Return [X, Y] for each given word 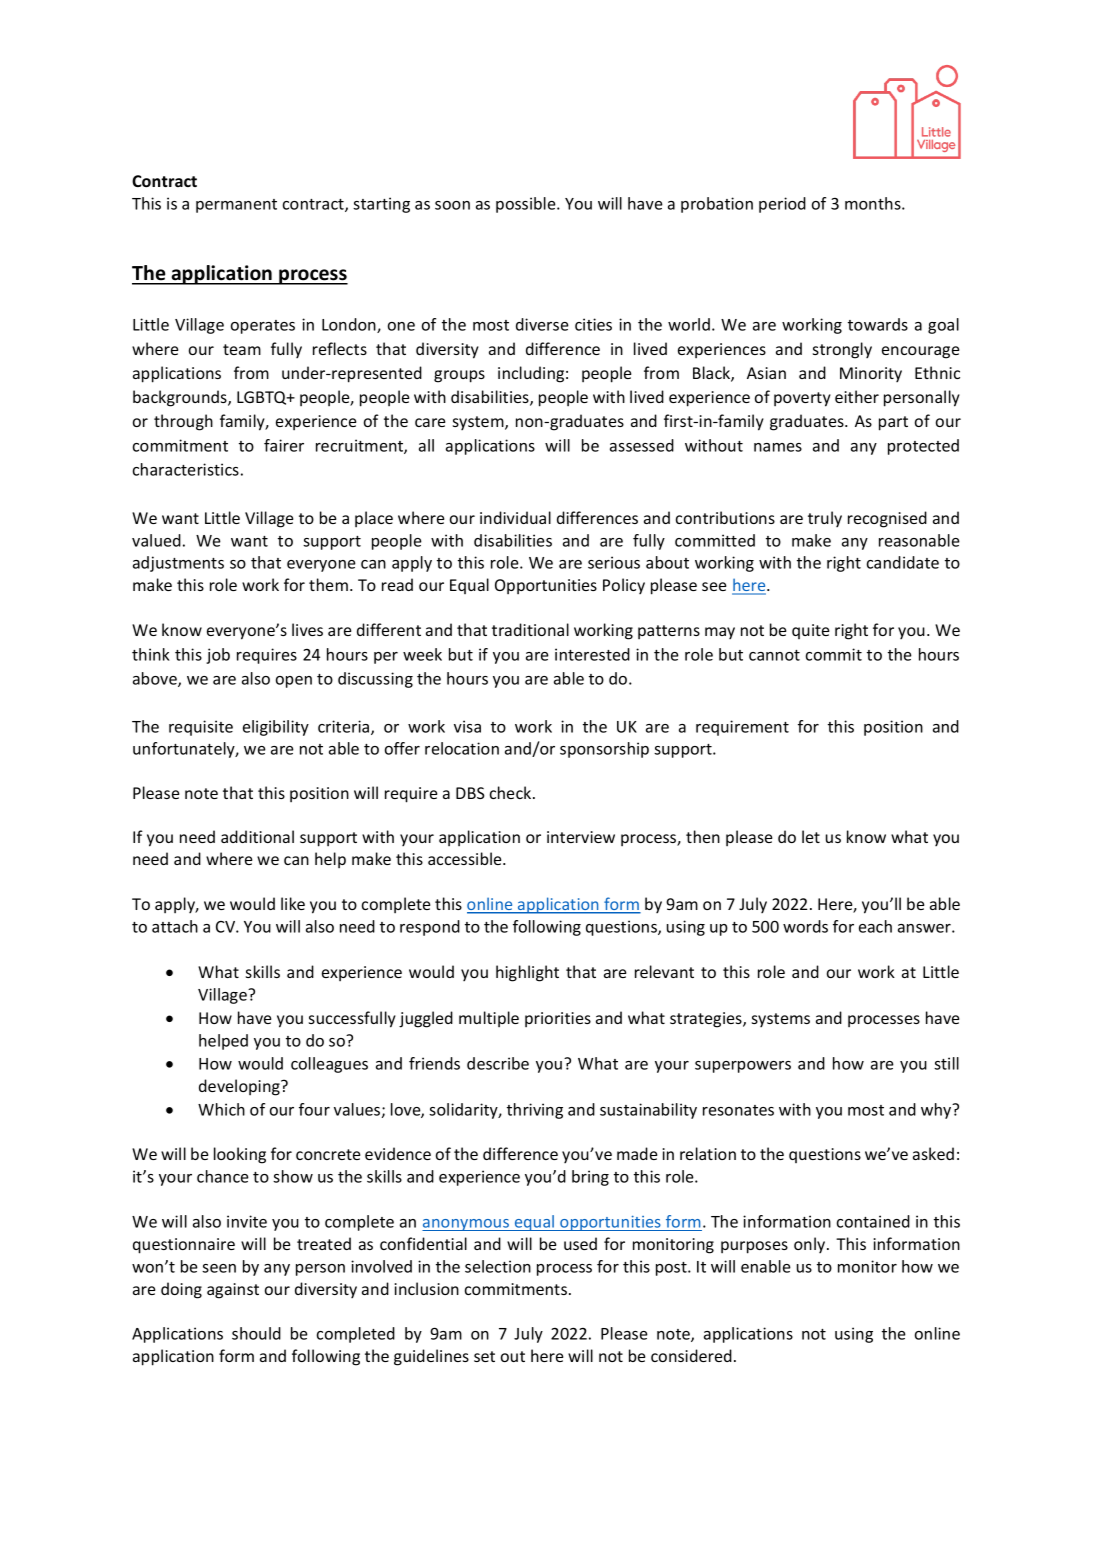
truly [825, 519]
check [512, 792]
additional [257, 836]
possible [527, 205]
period [782, 205]
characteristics [186, 469]
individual [515, 517]
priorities [558, 1019]
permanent [236, 206]
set [484, 1356]
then [703, 836]
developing [240, 1087]
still [946, 1063]
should [256, 1333]
